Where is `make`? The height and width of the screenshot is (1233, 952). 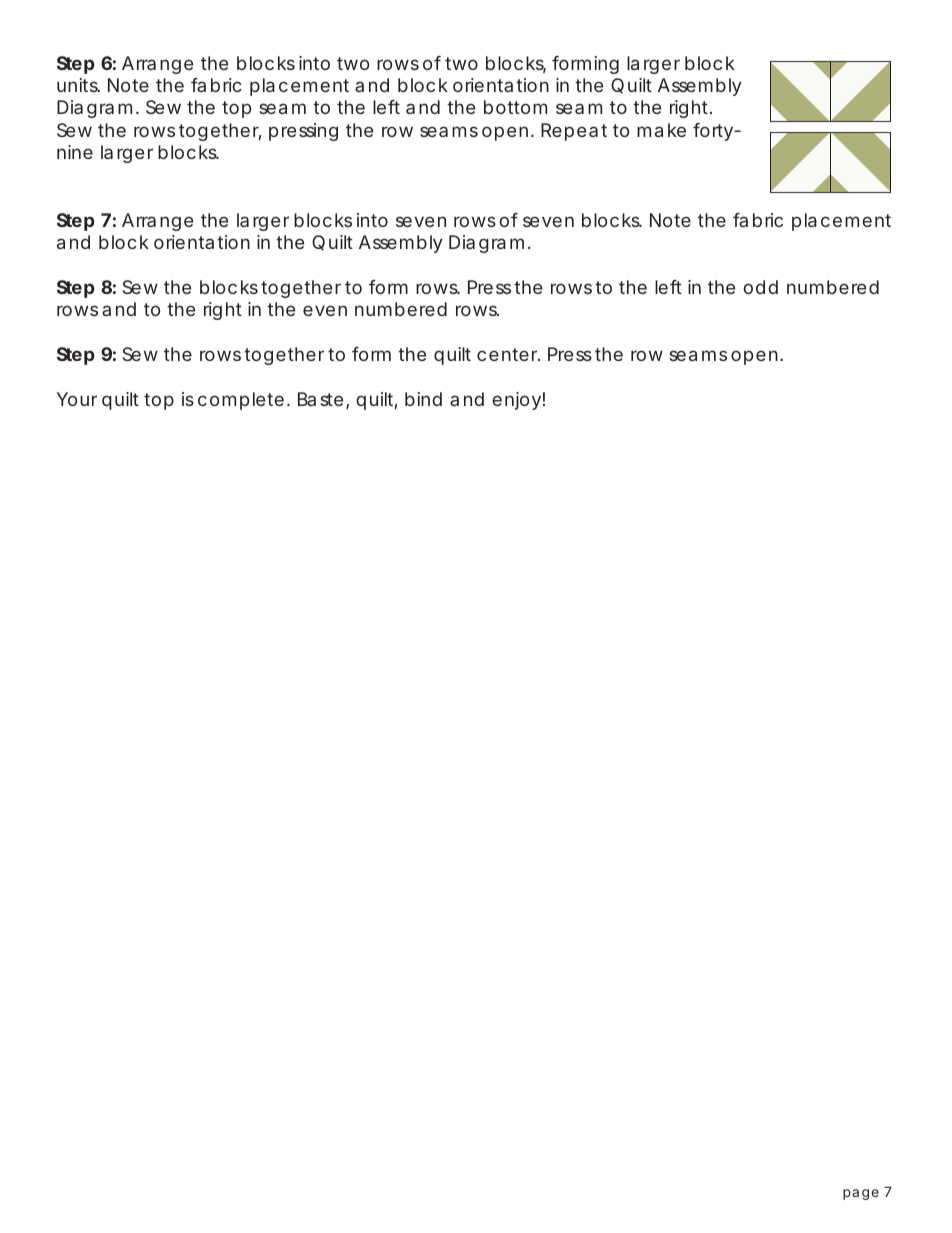 make is located at coordinates (661, 130).
